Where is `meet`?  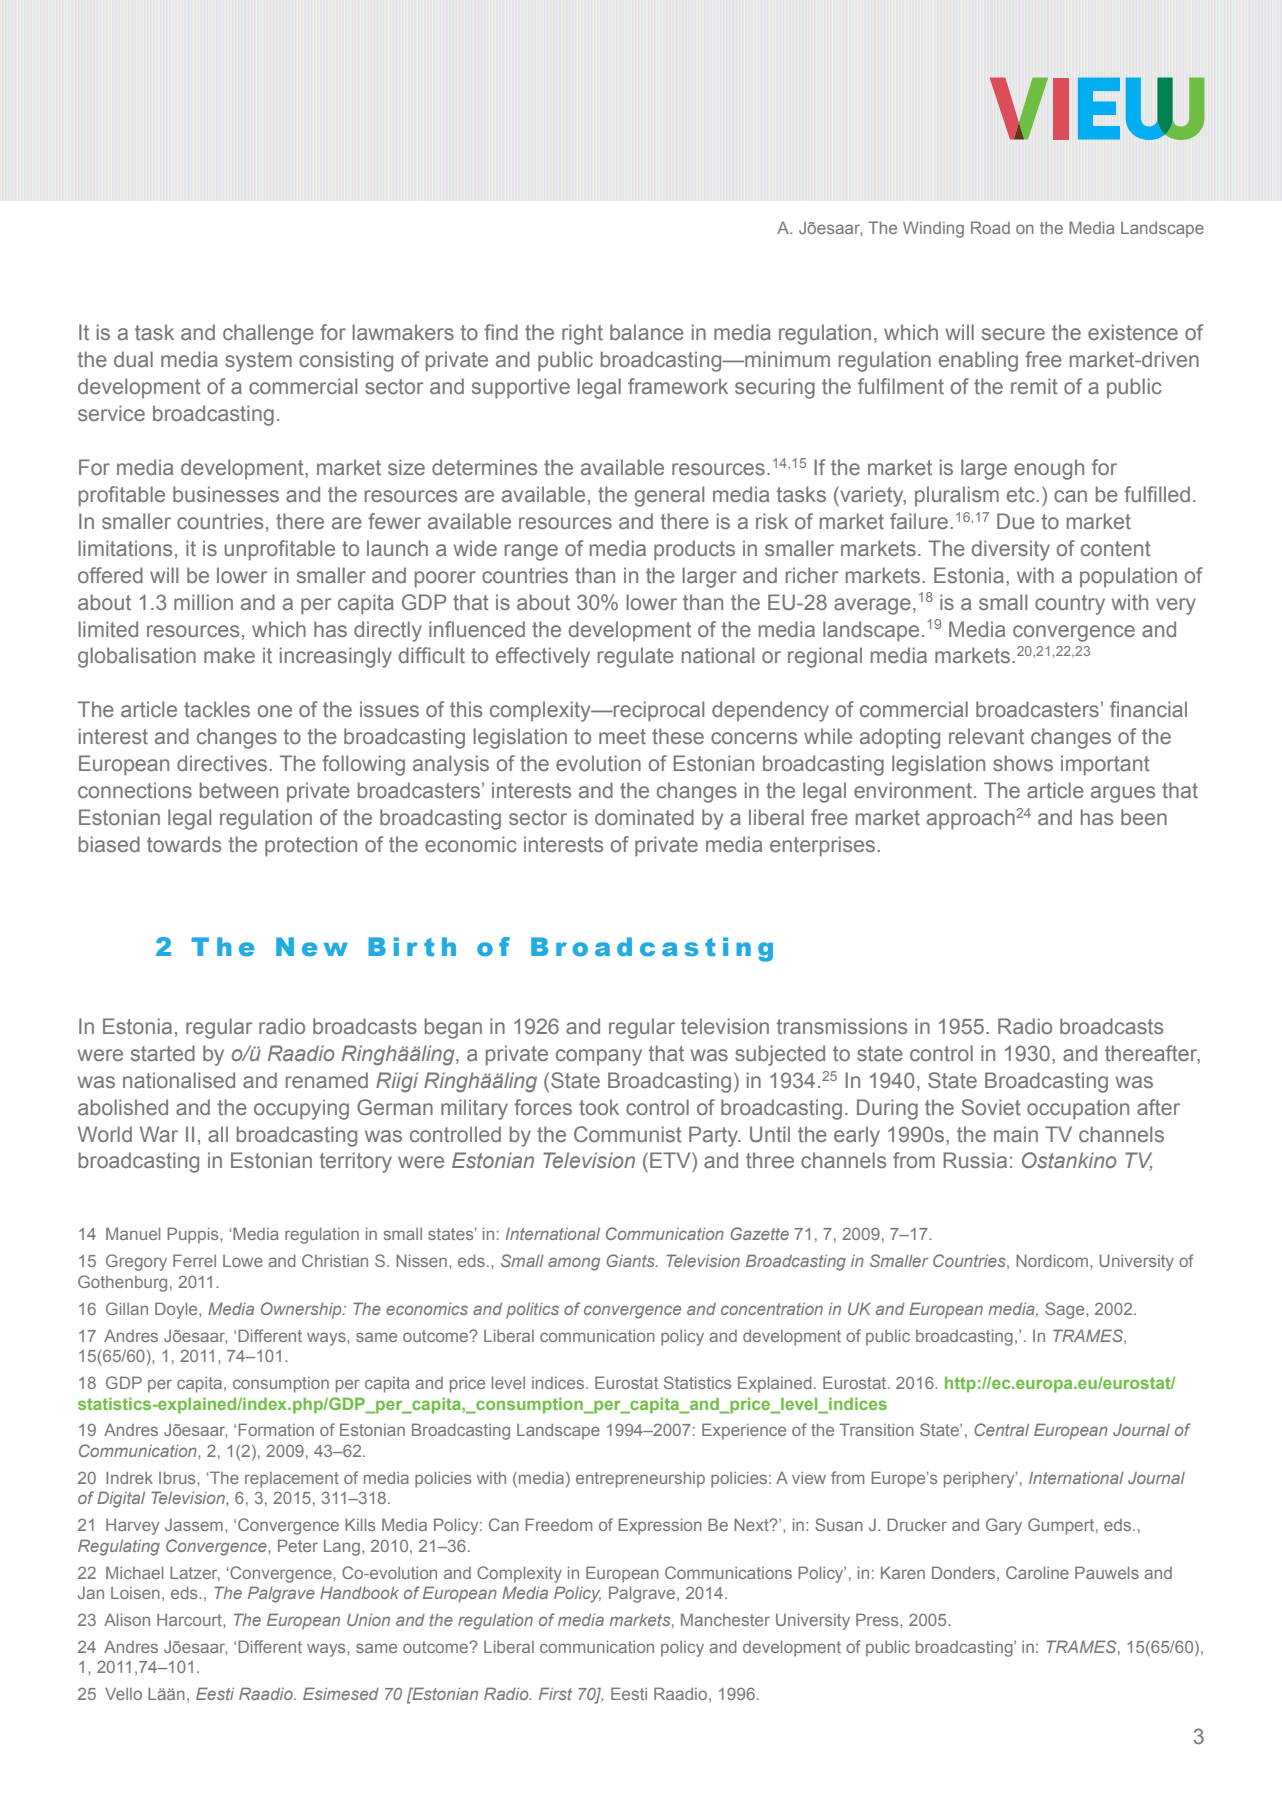
meet is located at coordinates (622, 736).
